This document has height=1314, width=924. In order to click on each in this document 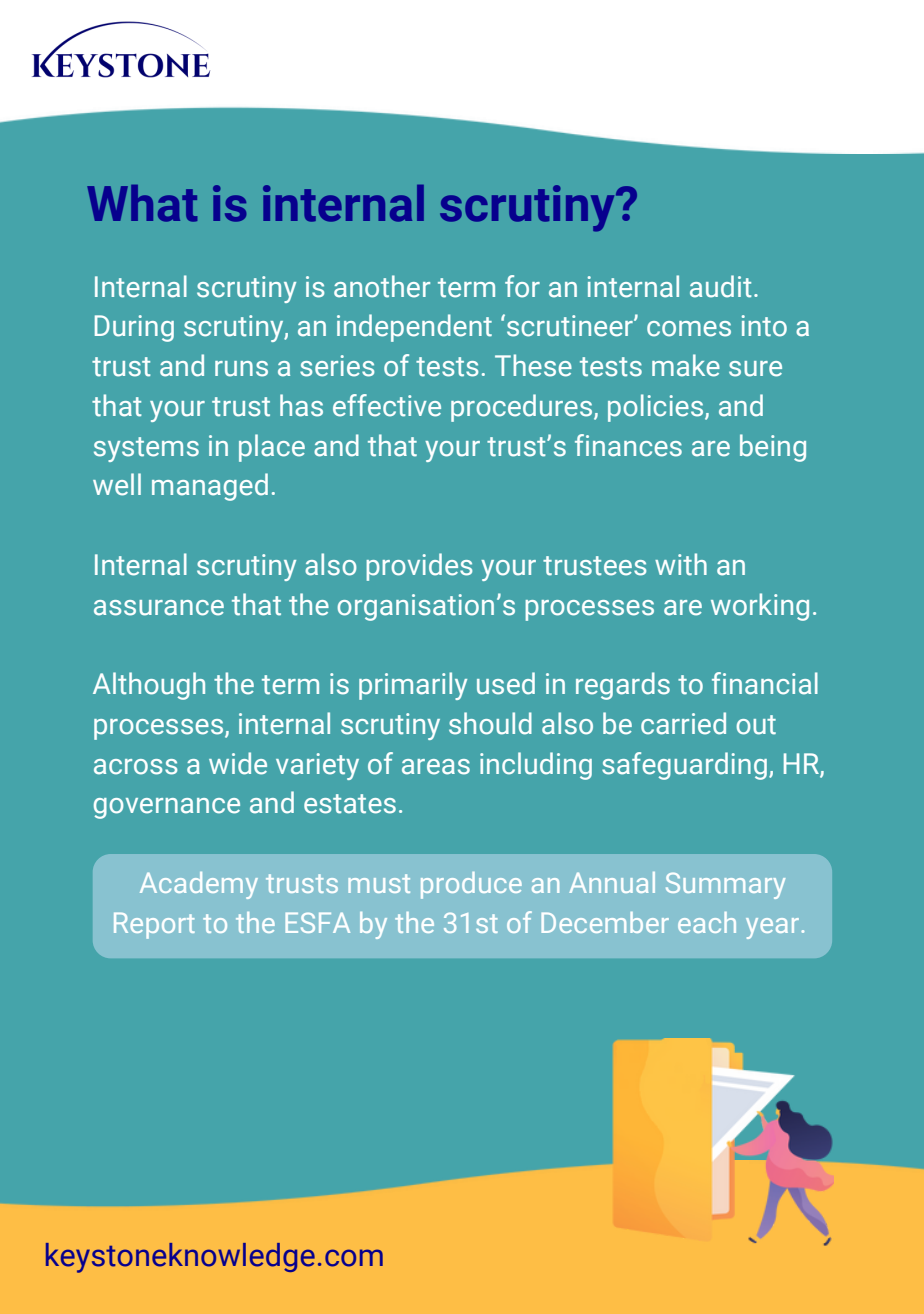, I will do `click(707, 922)`.
